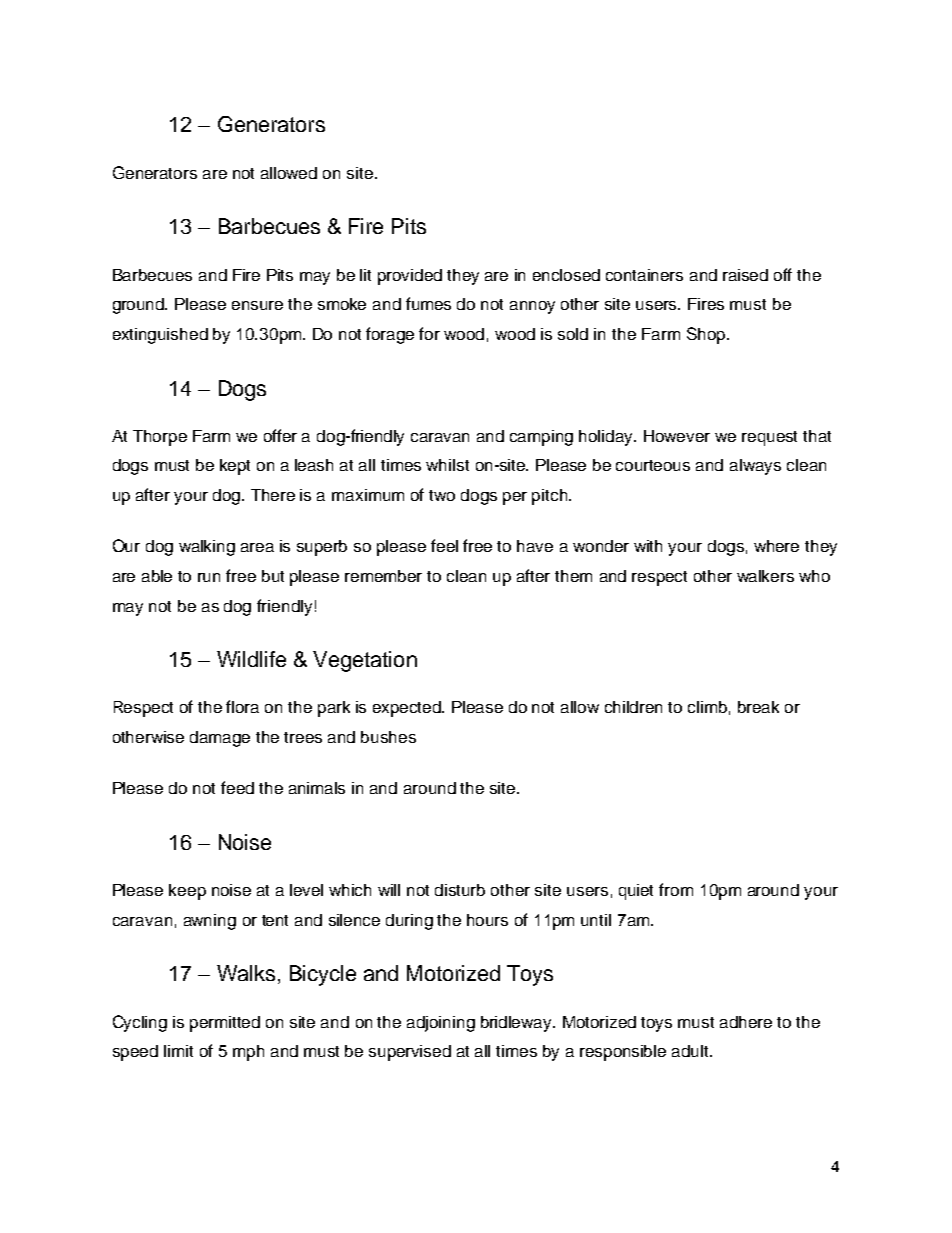  I want to click on fumes, so click(428, 303).
